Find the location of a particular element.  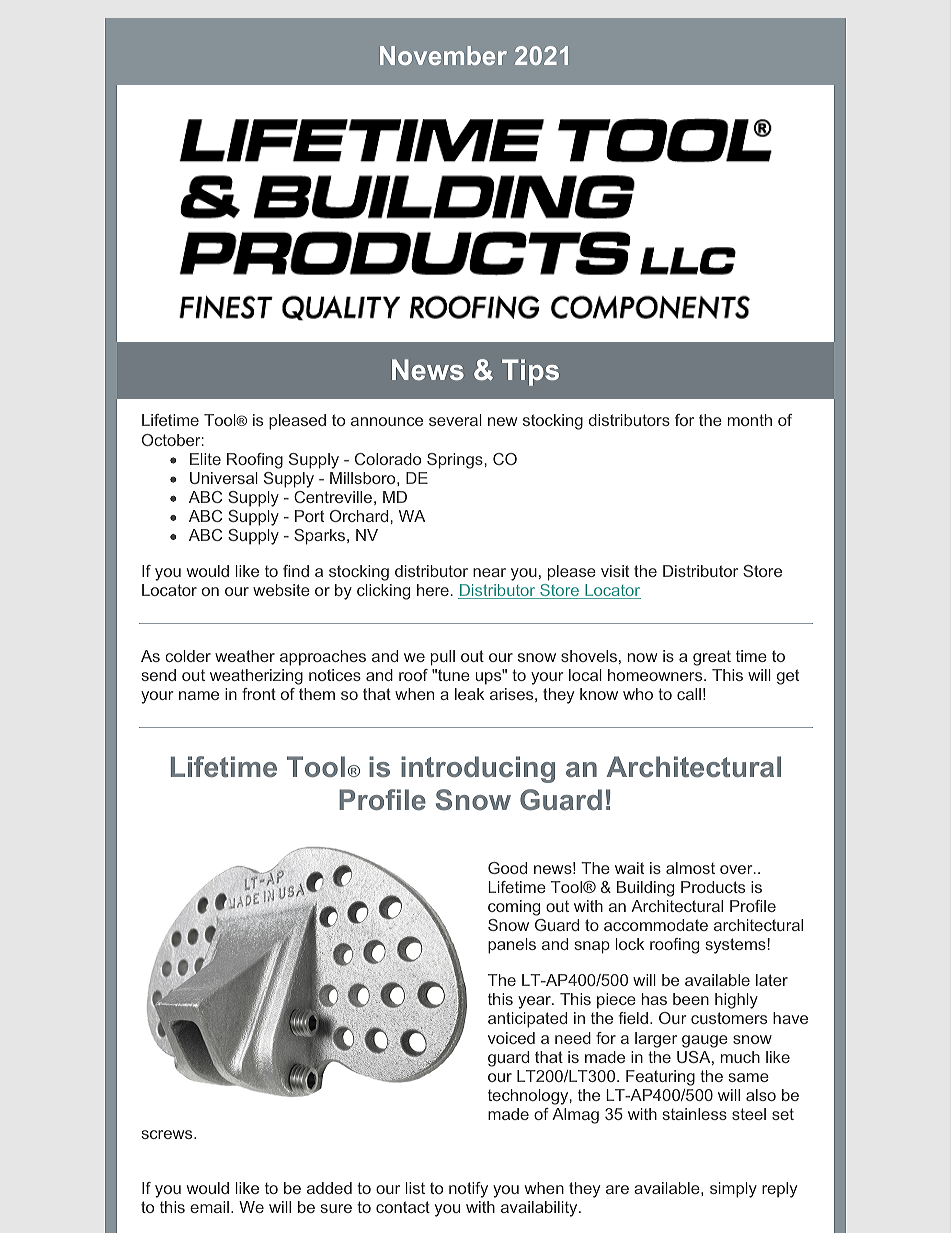

several is located at coordinates (455, 420).
